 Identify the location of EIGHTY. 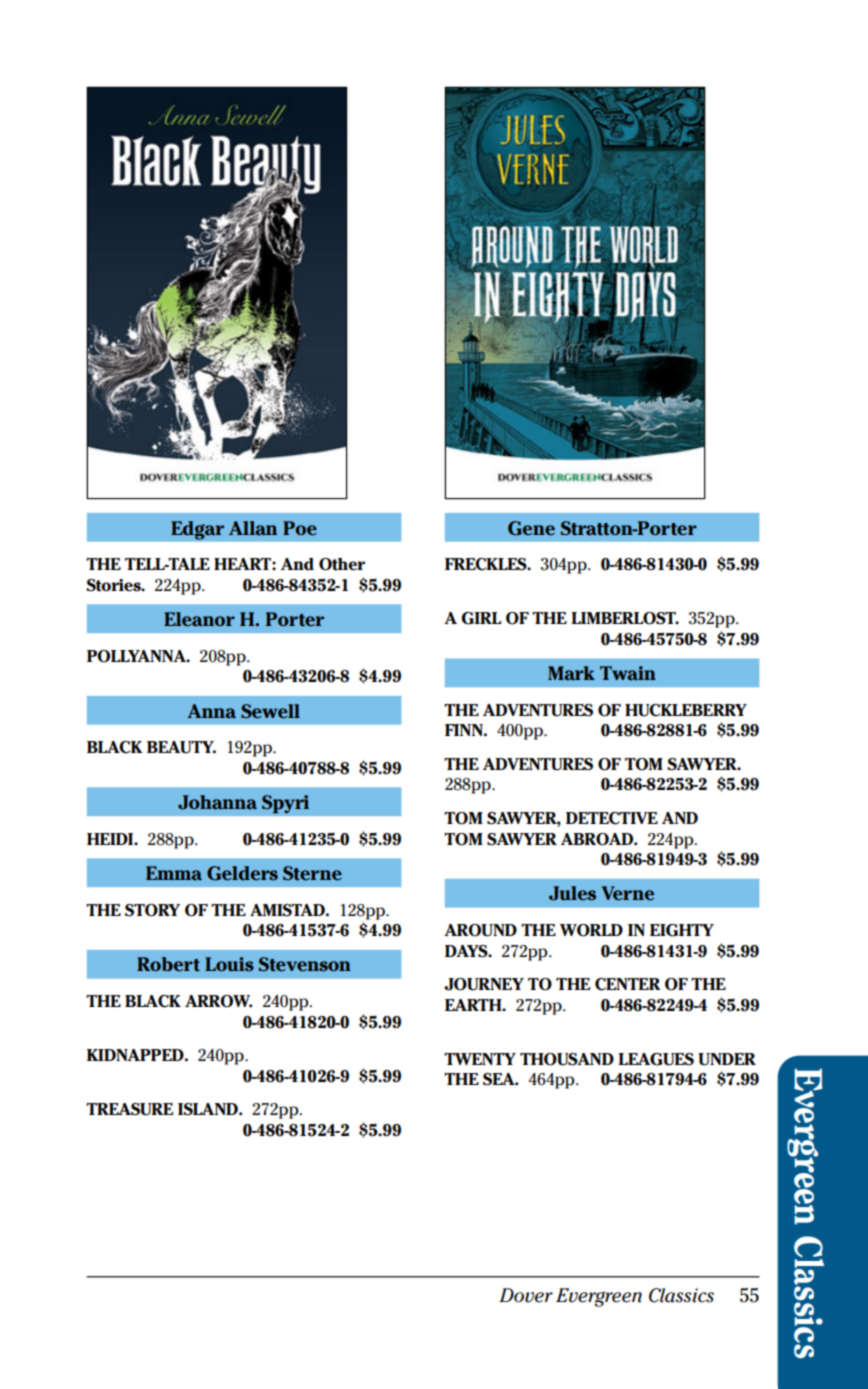
(682, 930).
